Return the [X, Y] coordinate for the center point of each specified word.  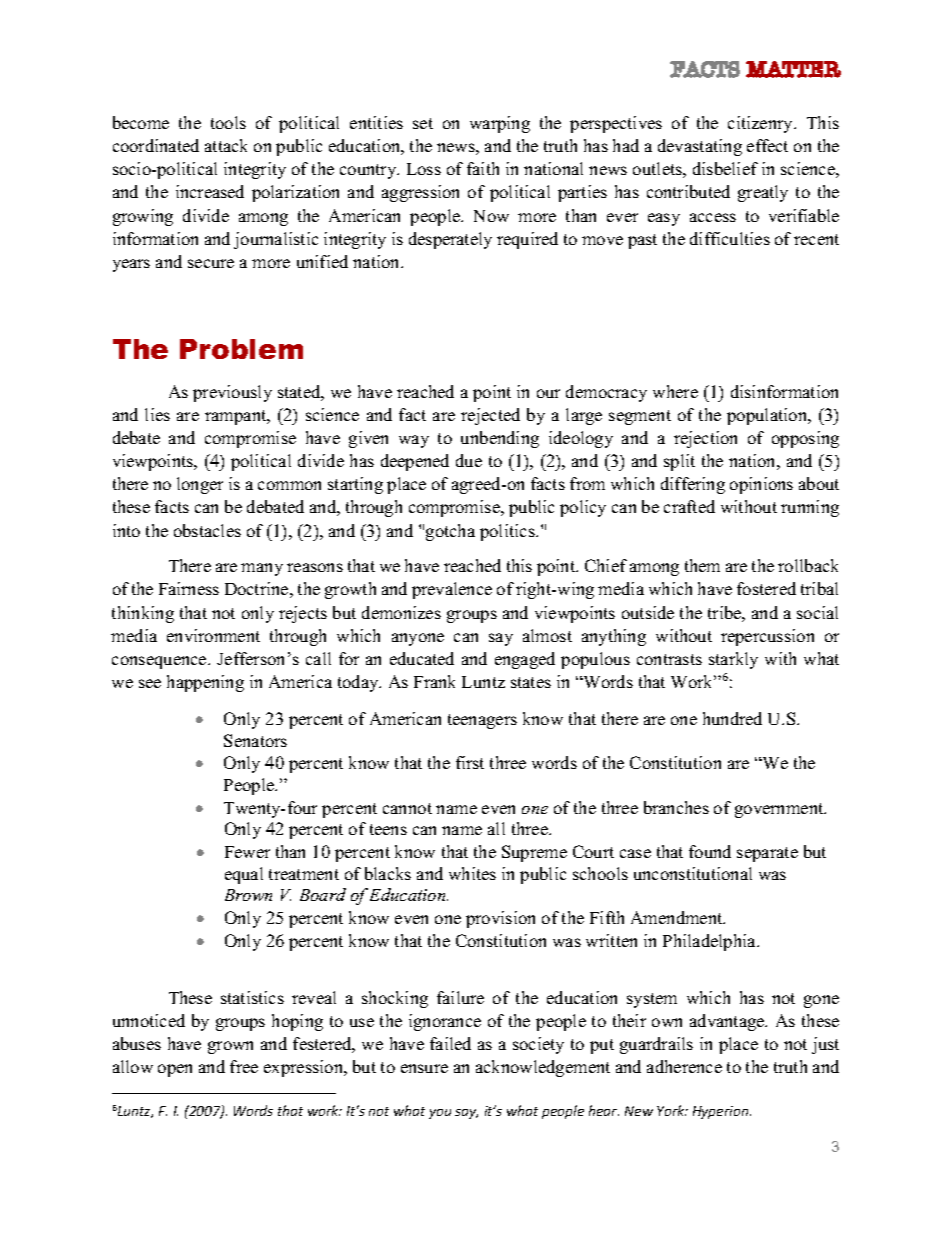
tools [228, 122]
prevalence [452, 590]
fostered [766, 588]
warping [500, 124]
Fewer [247, 852]
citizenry [762, 124]
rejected [490, 416]
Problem [241, 349]
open [175, 1070]
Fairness [189, 588]
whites [472, 873]
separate [767, 854]
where [675, 391]
